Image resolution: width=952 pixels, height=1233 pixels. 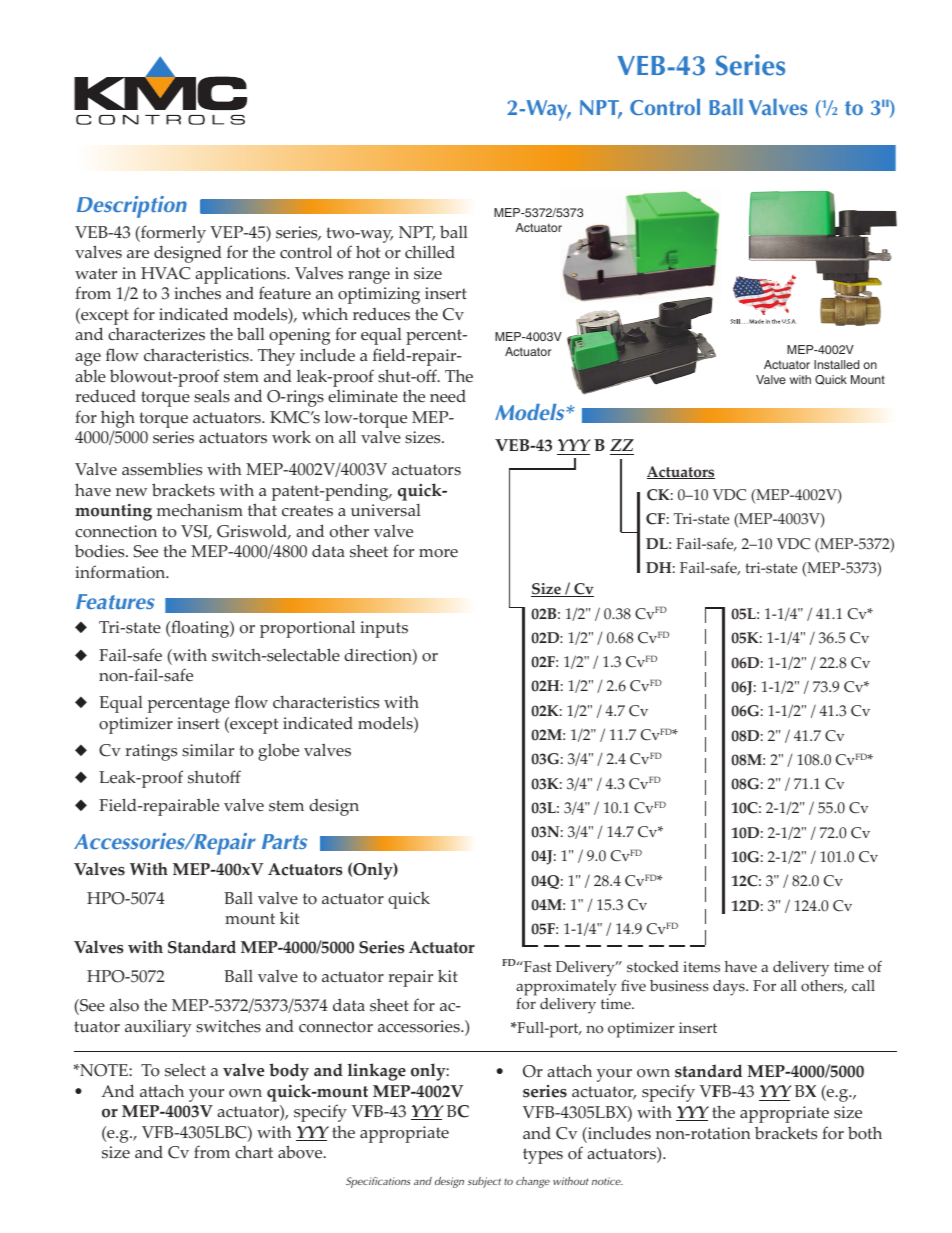 What do you see at coordinates (254, 1152) in the screenshot?
I see `chart` at bounding box center [254, 1152].
